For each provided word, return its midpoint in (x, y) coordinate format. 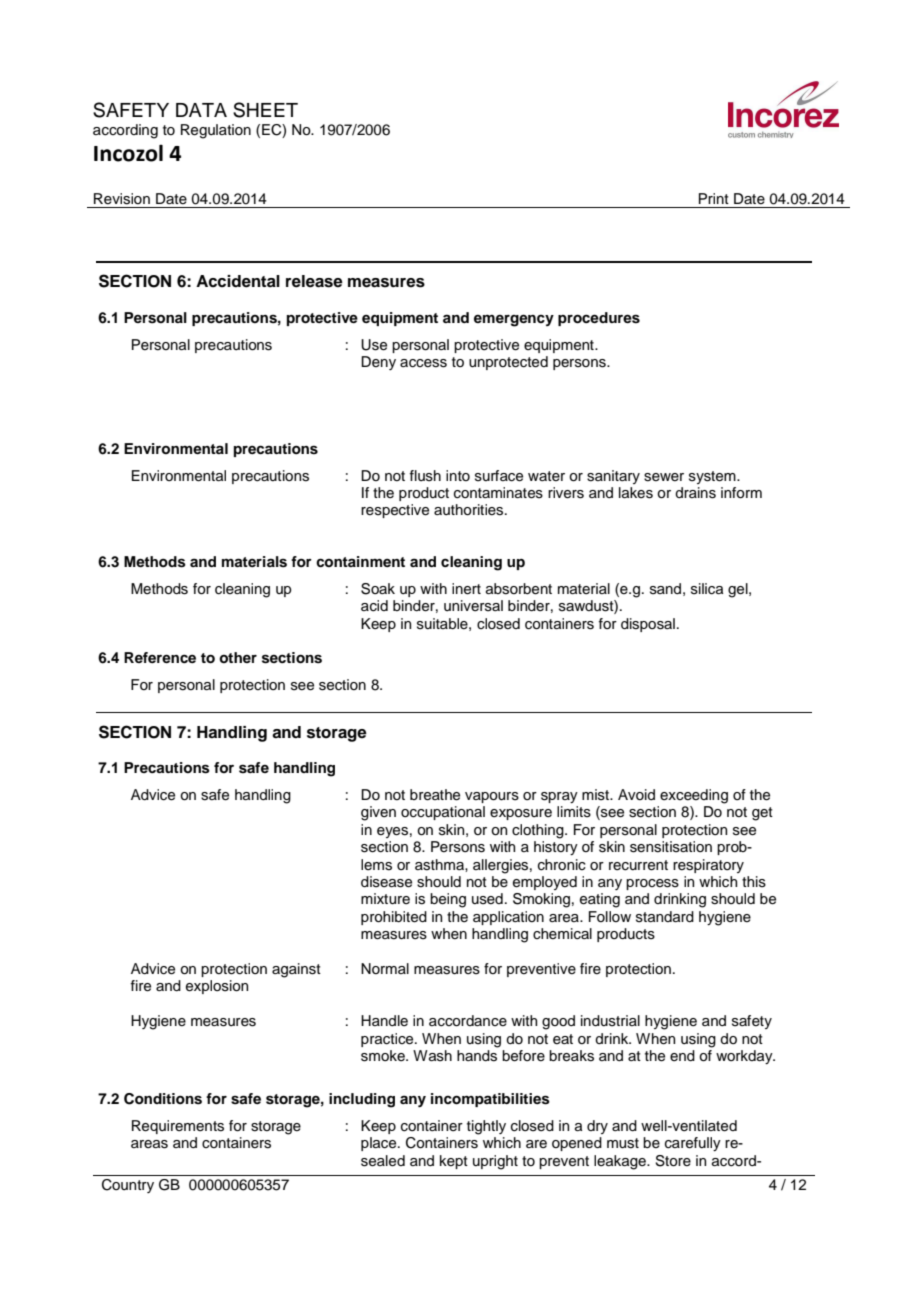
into (458, 475)
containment (360, 561)
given (378, 813)
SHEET (265, 110)
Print (714, 198)
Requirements (178, 1127)
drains (695, 493)
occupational (443, 813)
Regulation (216, 131)
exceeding (694, 796)
